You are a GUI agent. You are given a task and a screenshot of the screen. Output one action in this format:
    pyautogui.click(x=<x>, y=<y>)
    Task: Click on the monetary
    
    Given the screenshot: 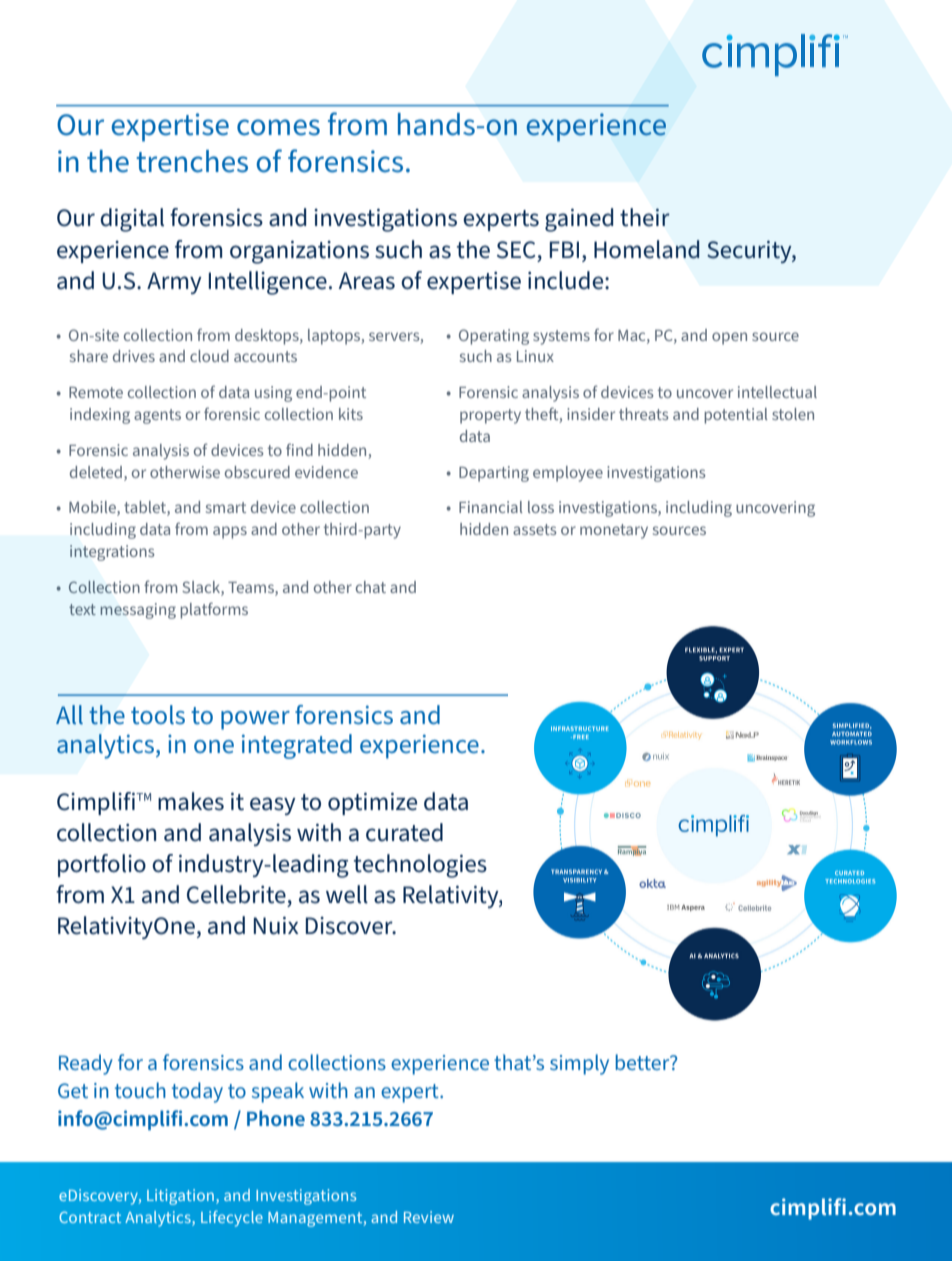 What is the action you would take?
    pyautogui.click(x=614, y=531)
